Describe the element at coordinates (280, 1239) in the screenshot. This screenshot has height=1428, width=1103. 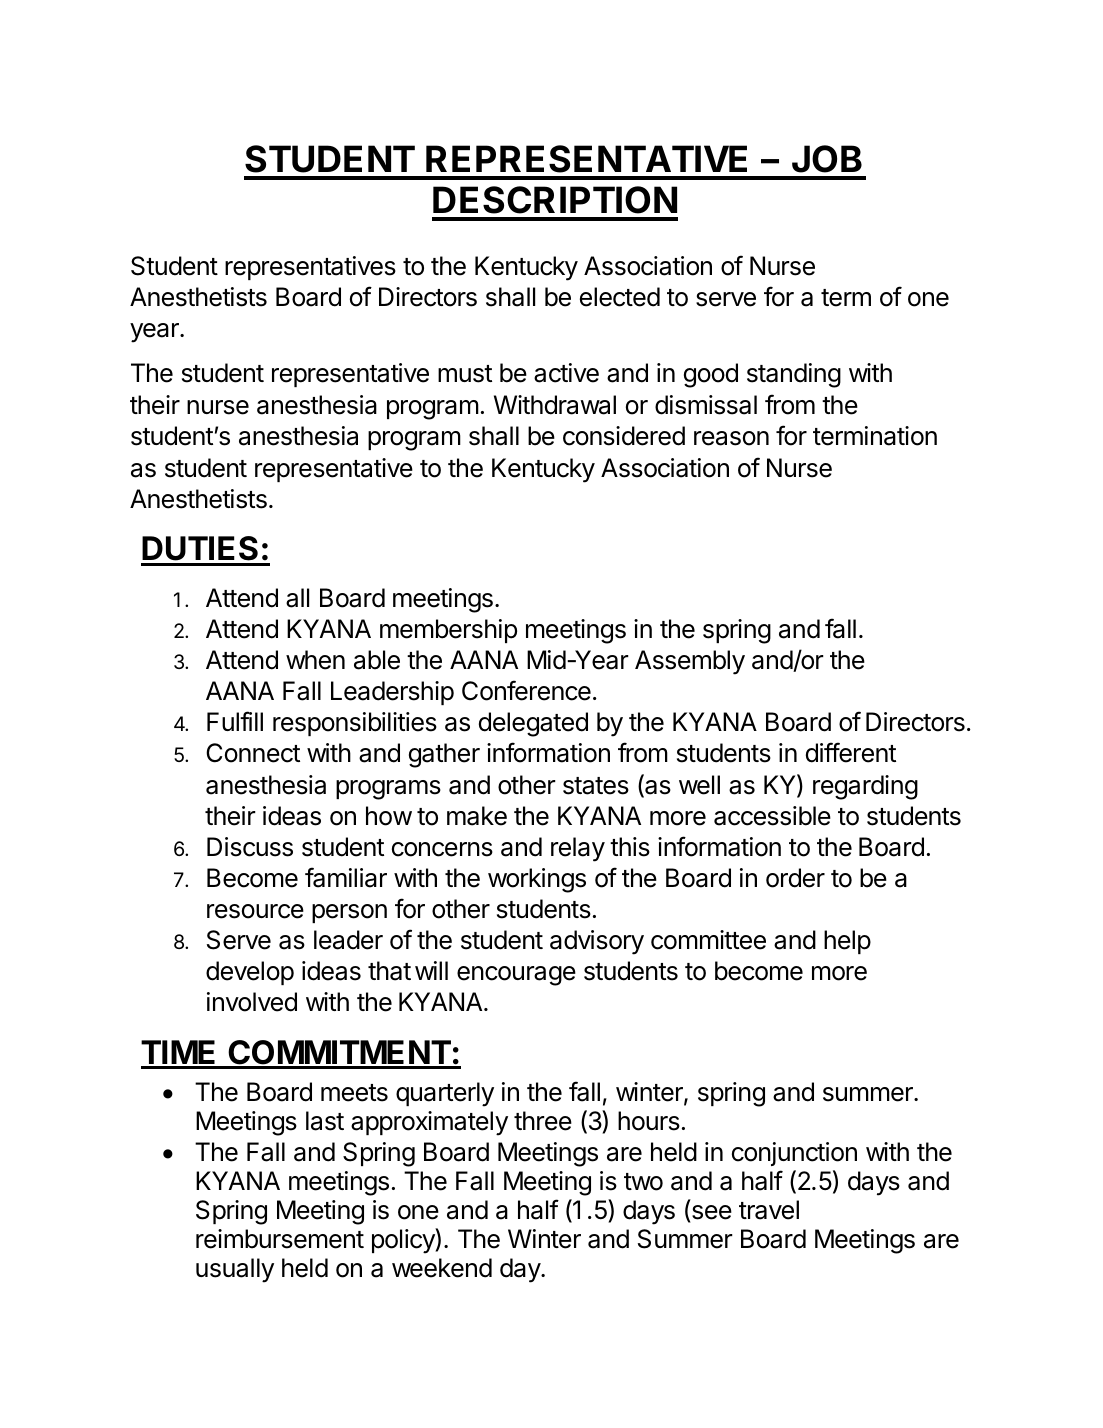
I see `reimbursement` at that location.
